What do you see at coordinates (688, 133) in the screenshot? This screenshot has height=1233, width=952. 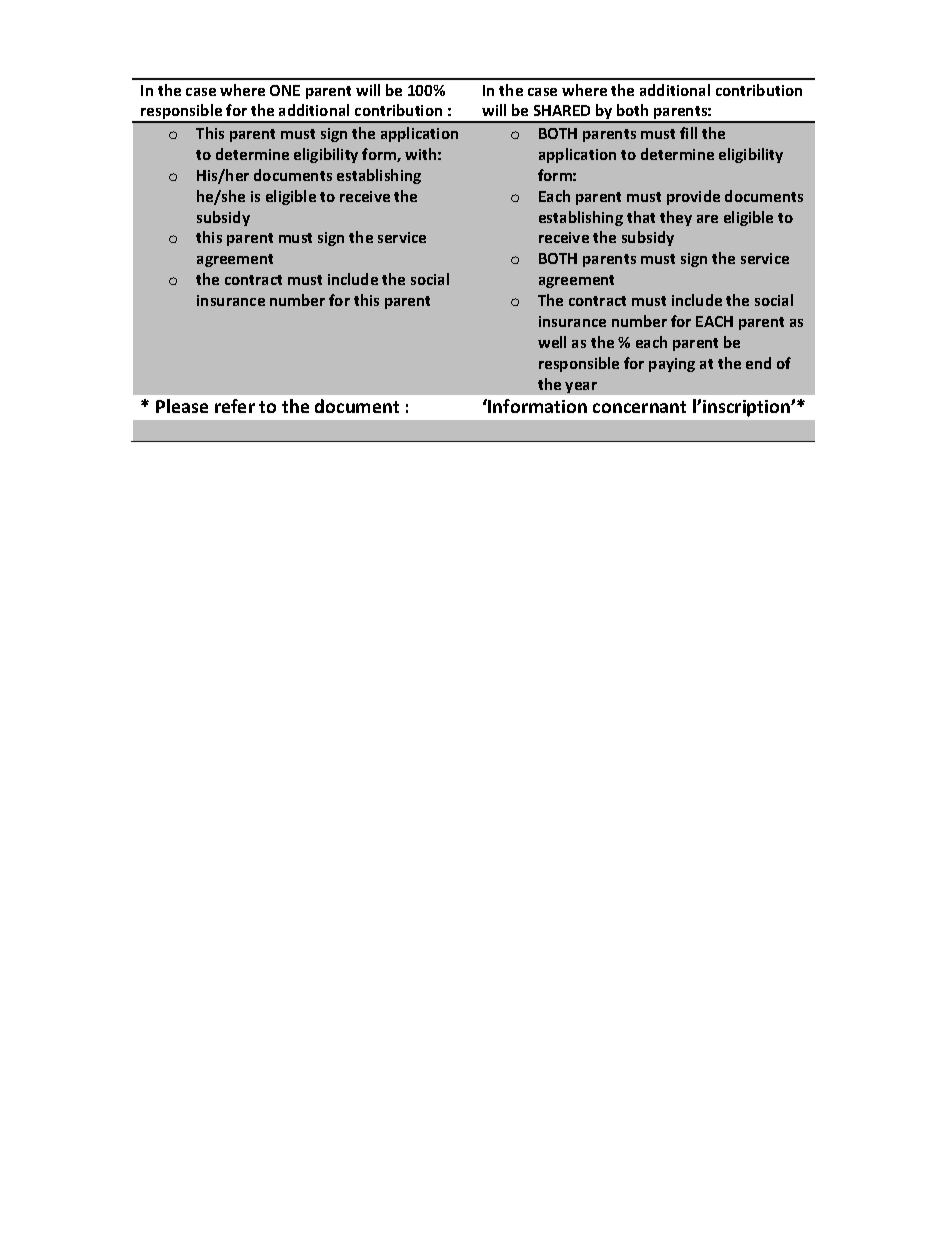 I see `fill` at bounding box center [688, 133].
